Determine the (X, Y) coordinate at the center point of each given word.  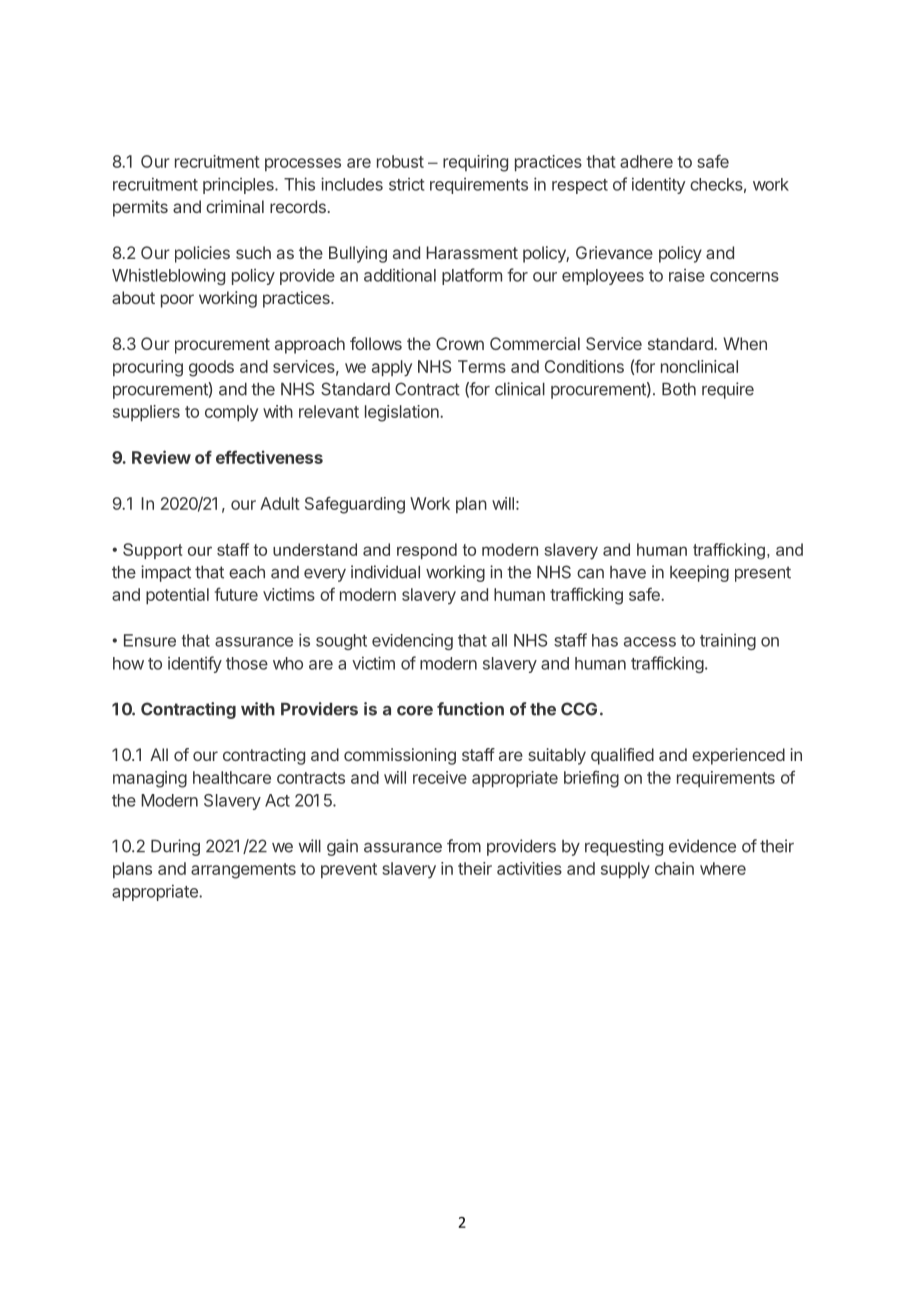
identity (658, 185)
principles (239, 185)
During (175, 847)
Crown (460, 343)
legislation (403, 413)
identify (195, 664)
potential (177, 596)
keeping (699, 573)
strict (407, 184)
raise (687, 275)
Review (161, 457)
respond (427, 551)
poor (177, 301)
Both (679, 389)
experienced (738, 756)
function (470, 709)
